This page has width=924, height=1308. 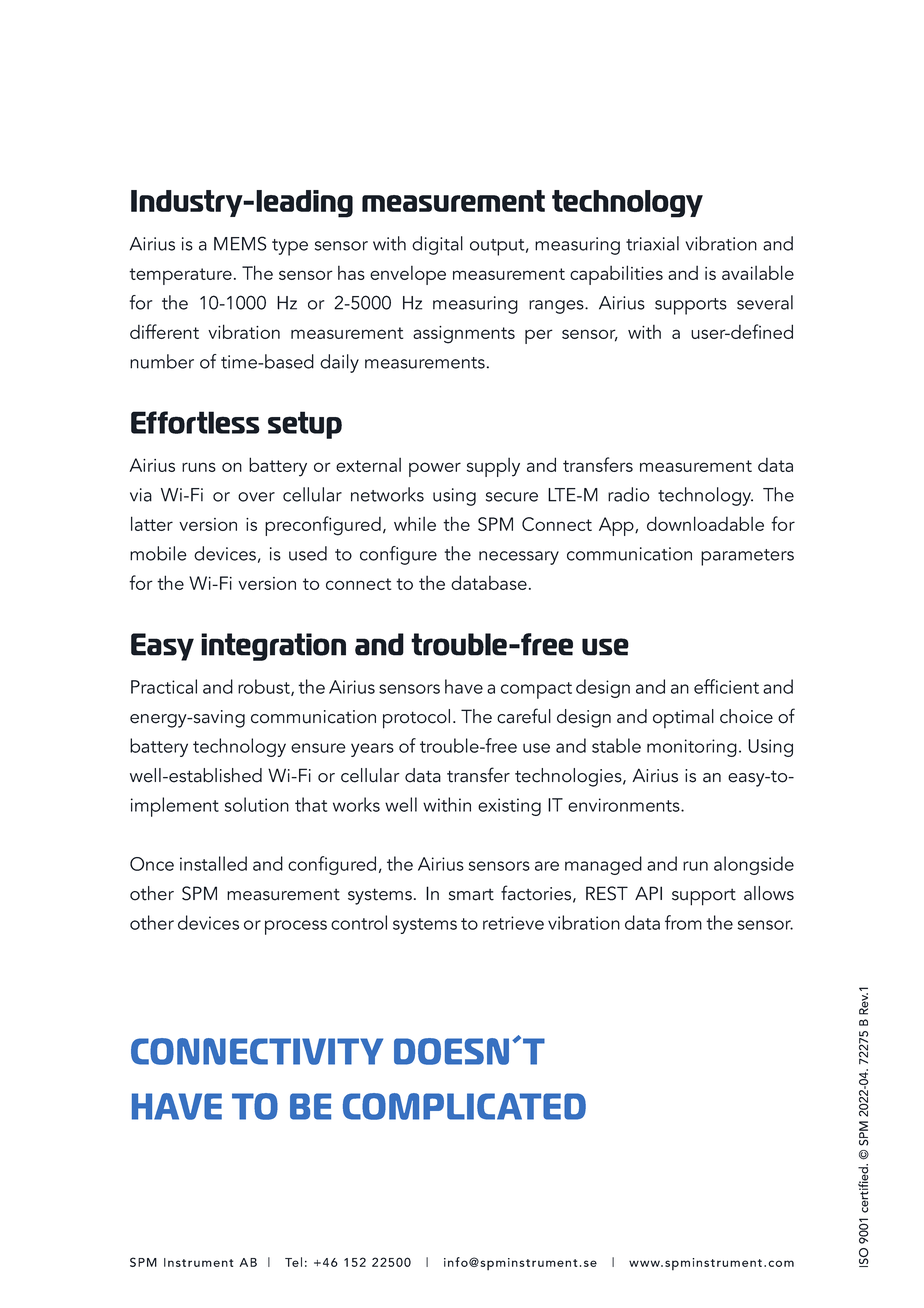 I want to click on Tel, so click(x=293, y=1262).
